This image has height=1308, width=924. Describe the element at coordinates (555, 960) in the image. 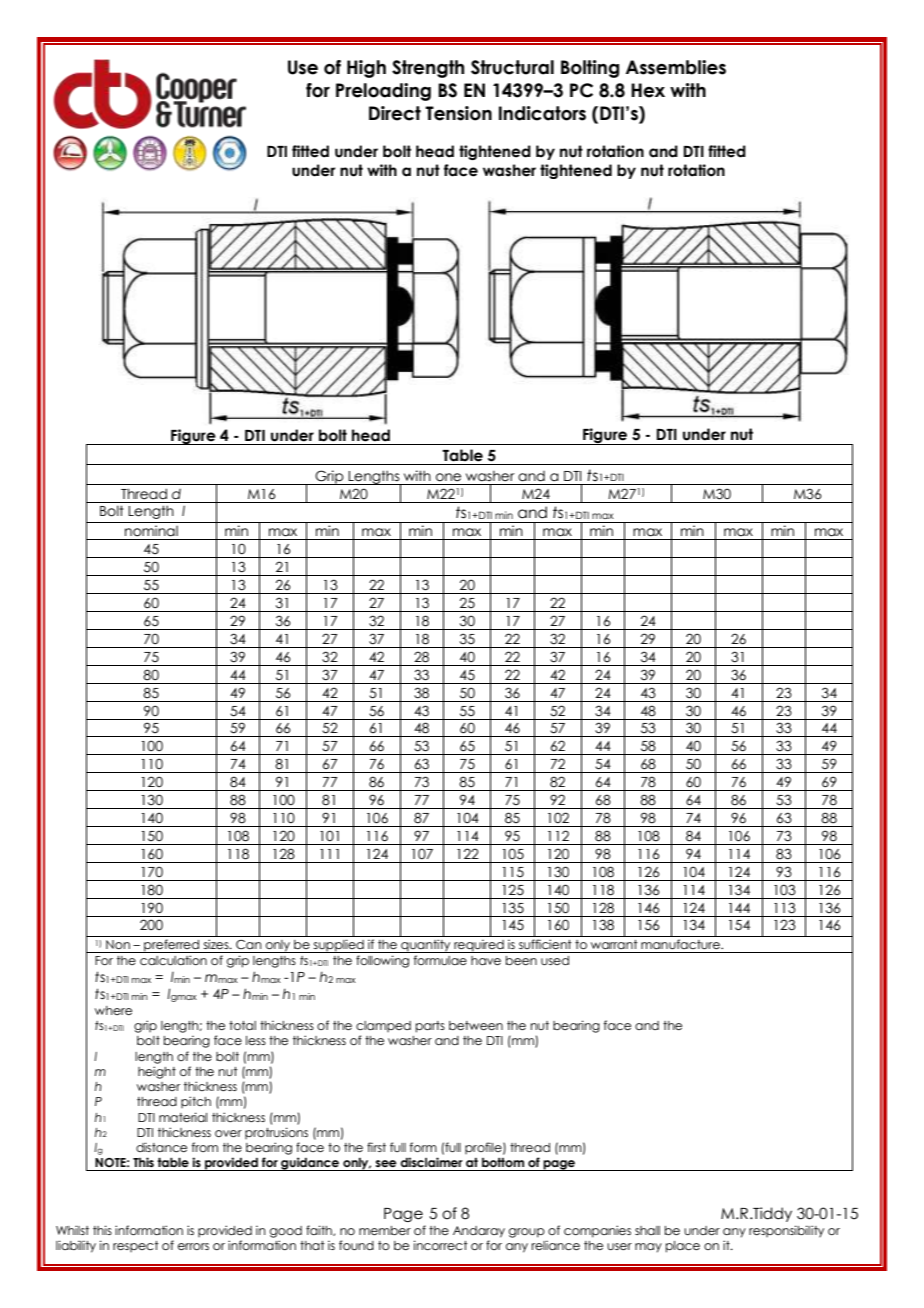

I see `used` at that location.
